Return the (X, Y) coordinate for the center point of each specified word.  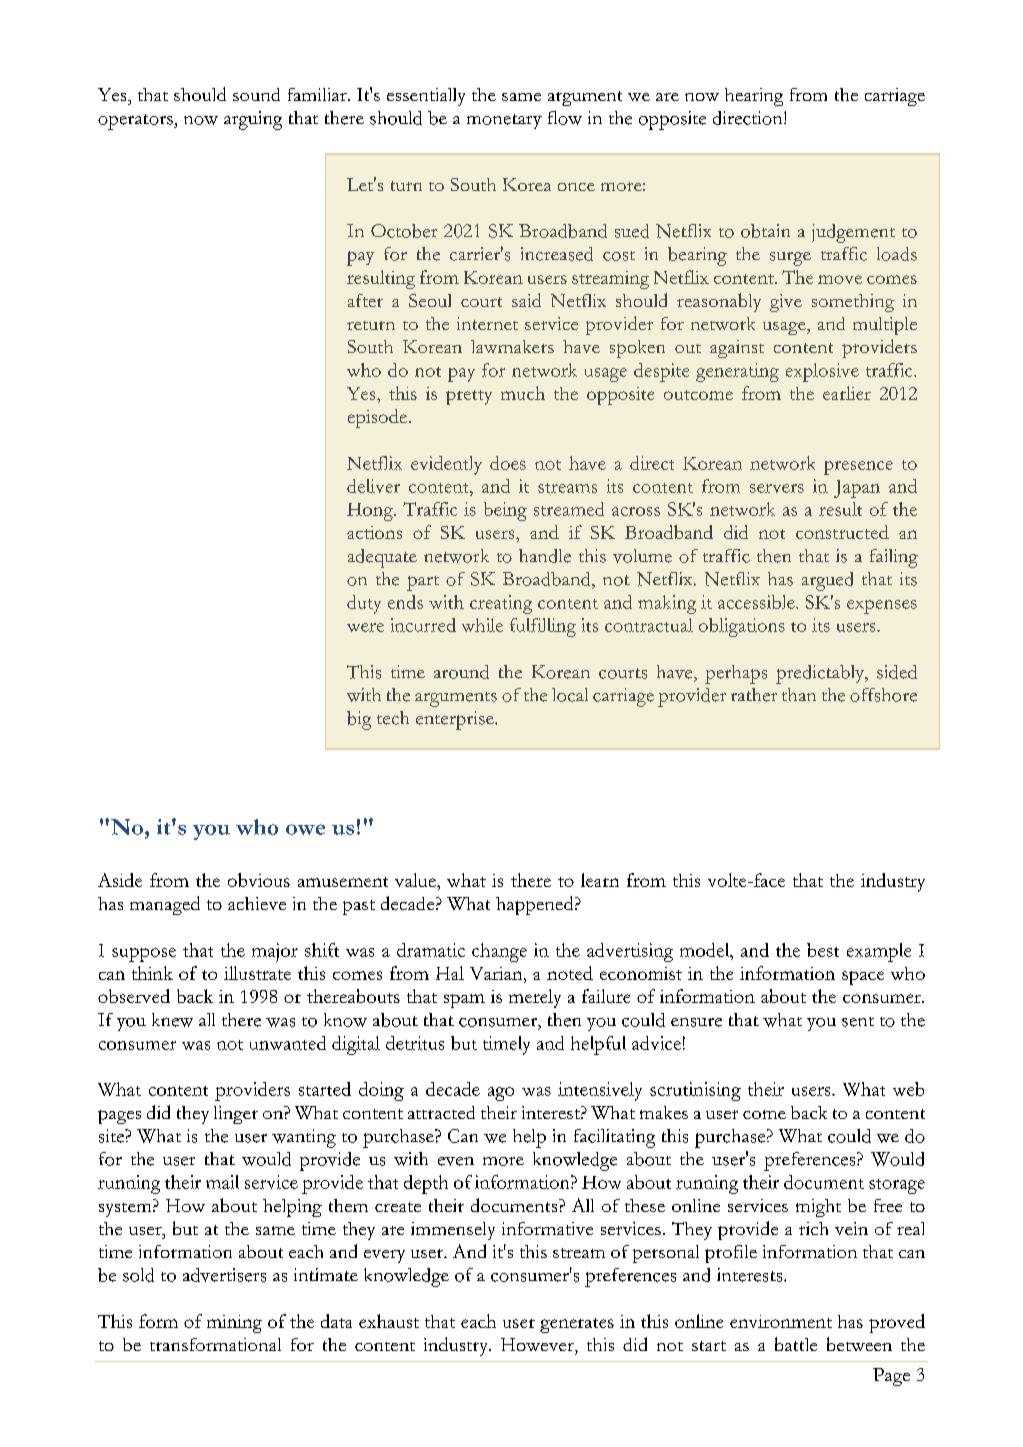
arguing (253, 120)
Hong (371, 512)
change (499, 952)
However (538, 1344)
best (823, 950)
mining (234, 1324)
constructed (842, 532)
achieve (257, 903)
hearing (754, 97)
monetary (504, 121)
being (505, 511)
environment (781, 1321)
